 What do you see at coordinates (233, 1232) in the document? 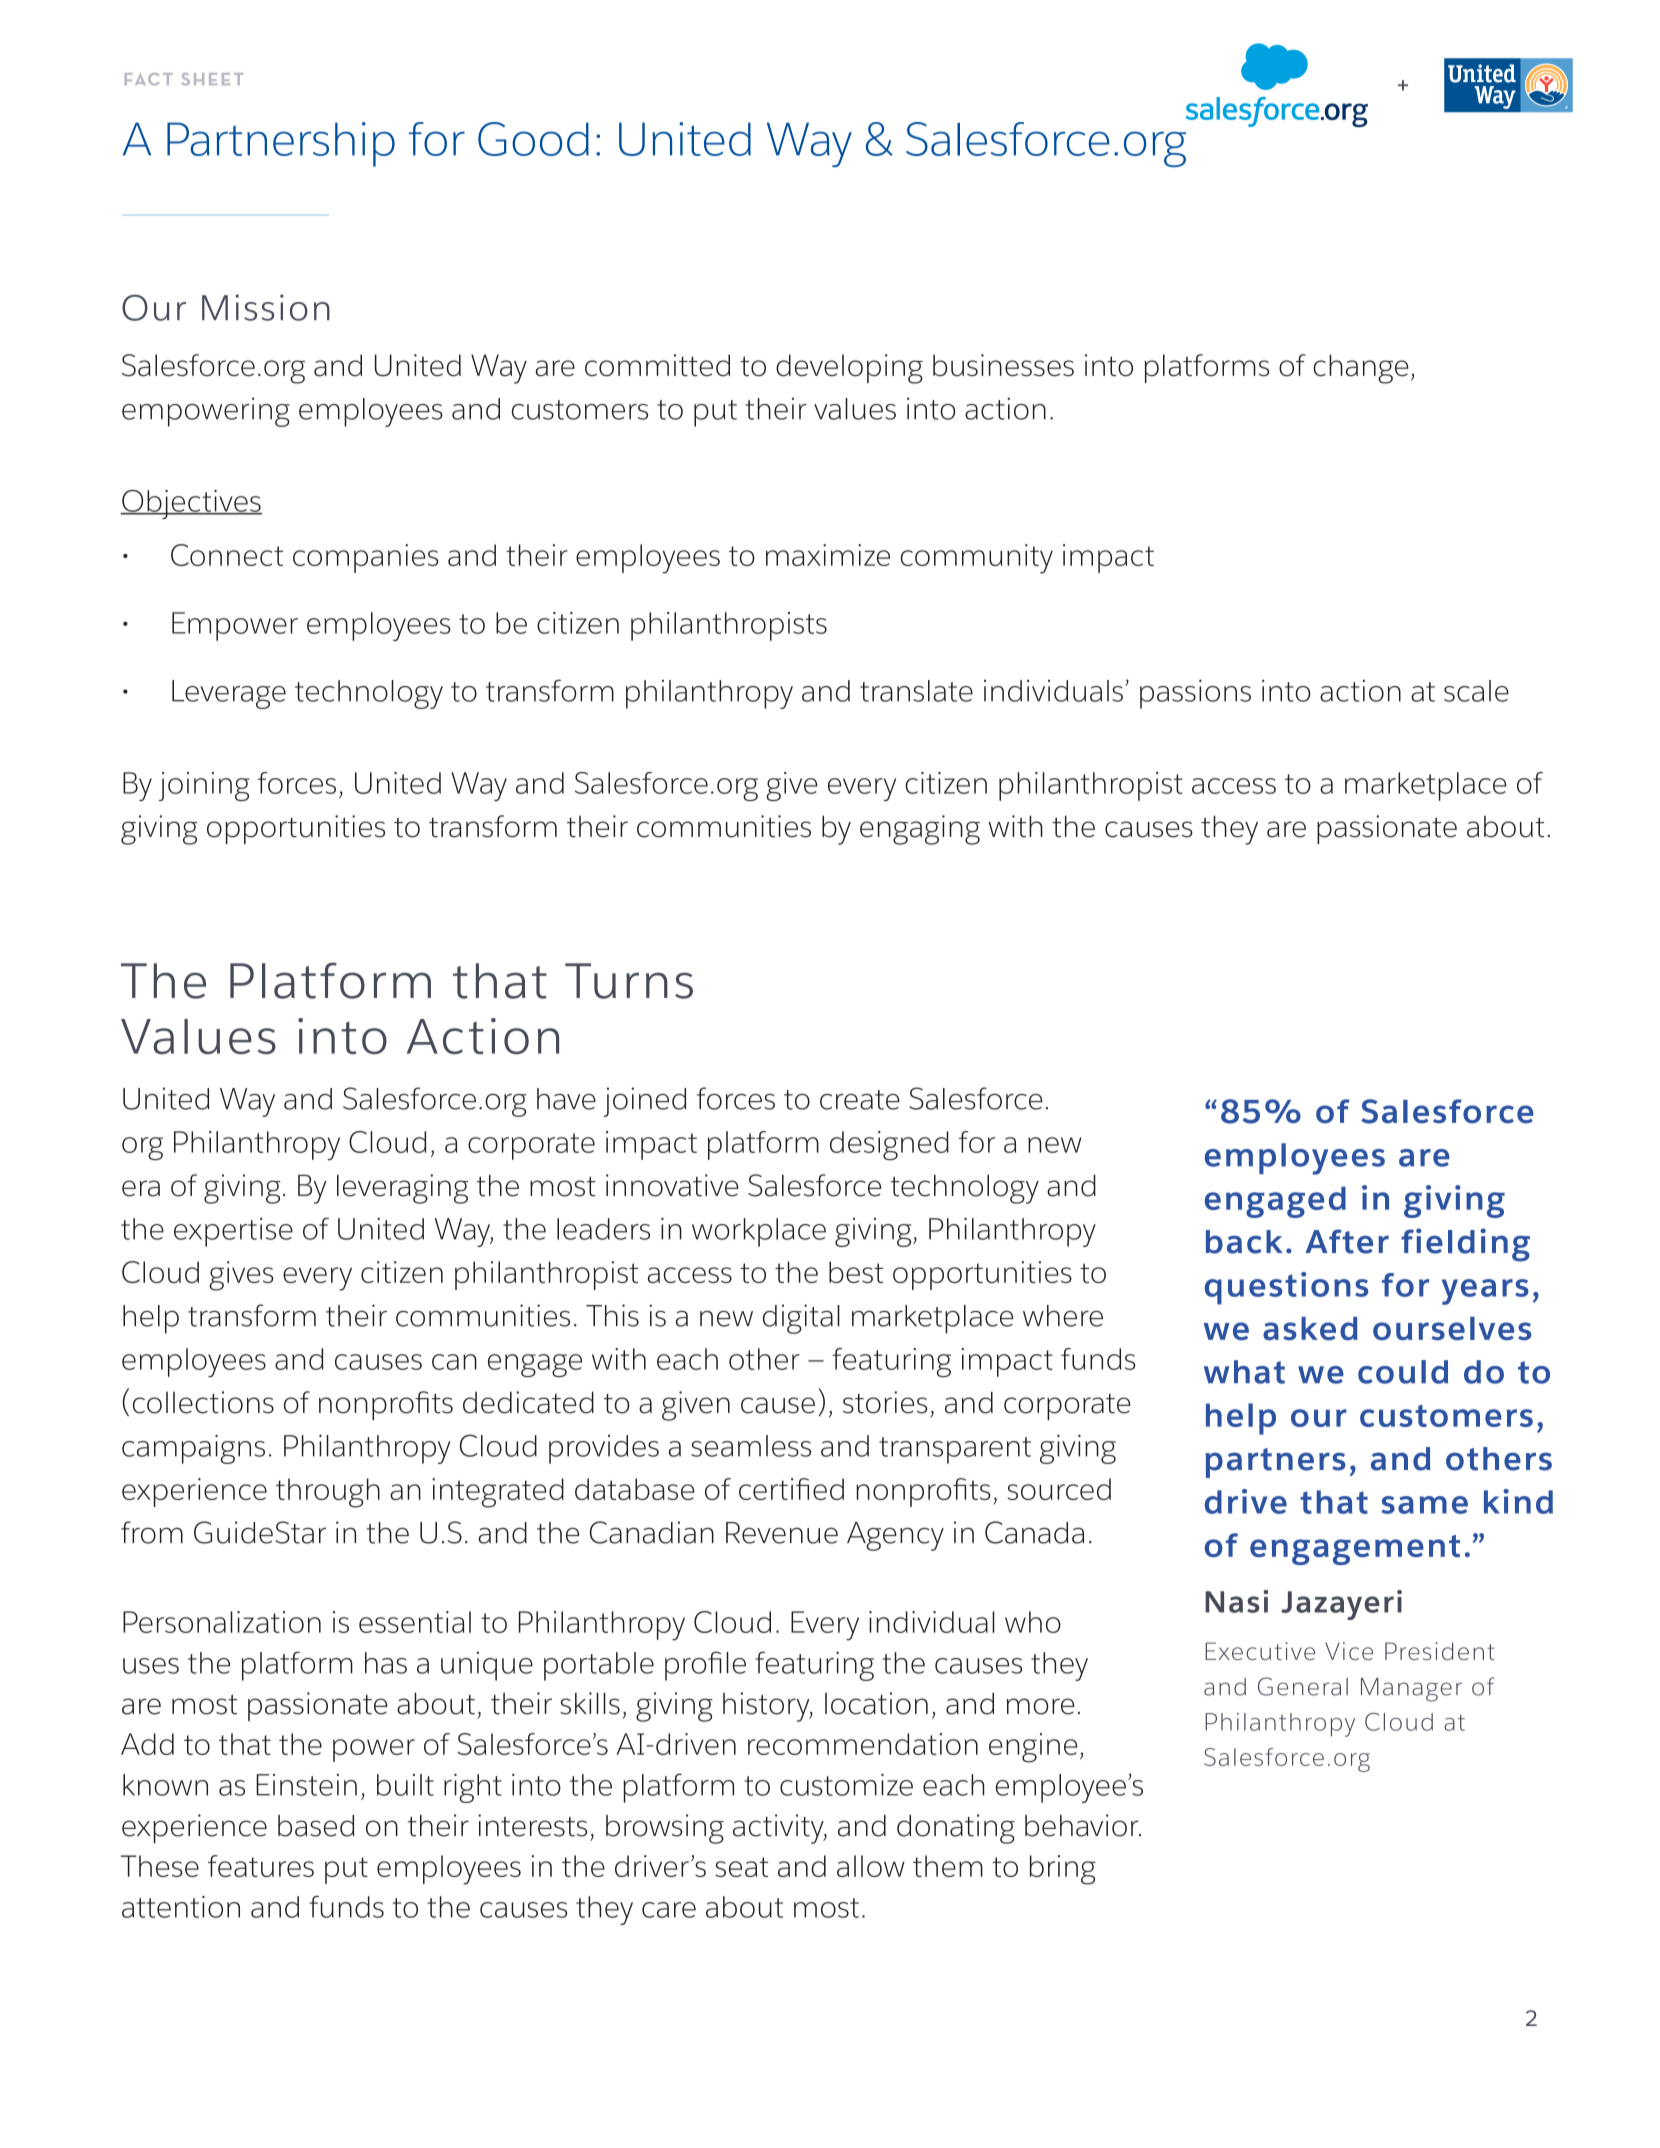
I see `expertise` at bounding box center [233, 1232].
